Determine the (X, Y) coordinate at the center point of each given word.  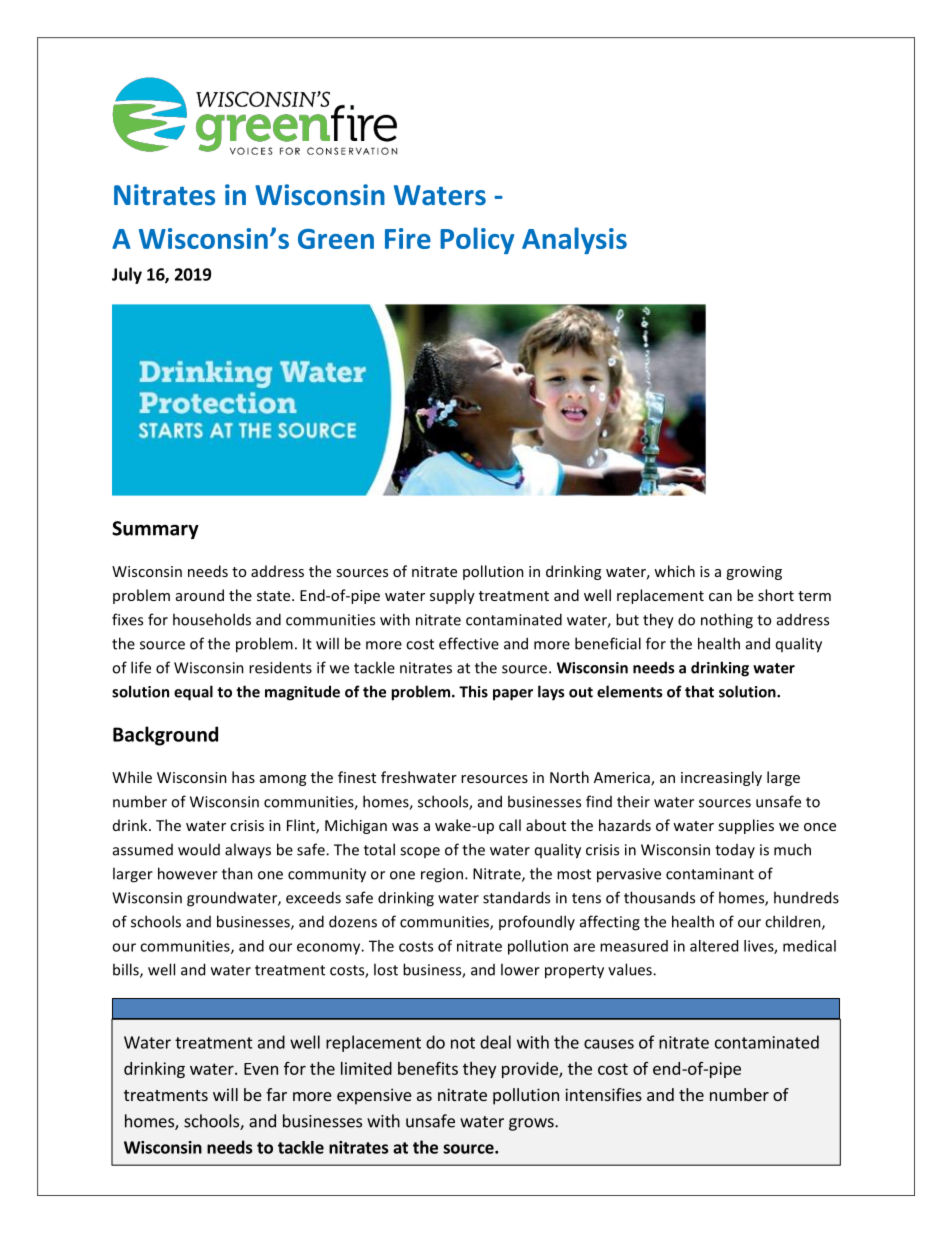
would (199, 849)
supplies (746, 826)
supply (452, 596)
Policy (477, 240)
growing (754, 573)
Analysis (574, 240)
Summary (155, 530)
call (510, 825)
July (127, 275)
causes (609, 1044)
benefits (428, 1068)
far (276, 1094)
